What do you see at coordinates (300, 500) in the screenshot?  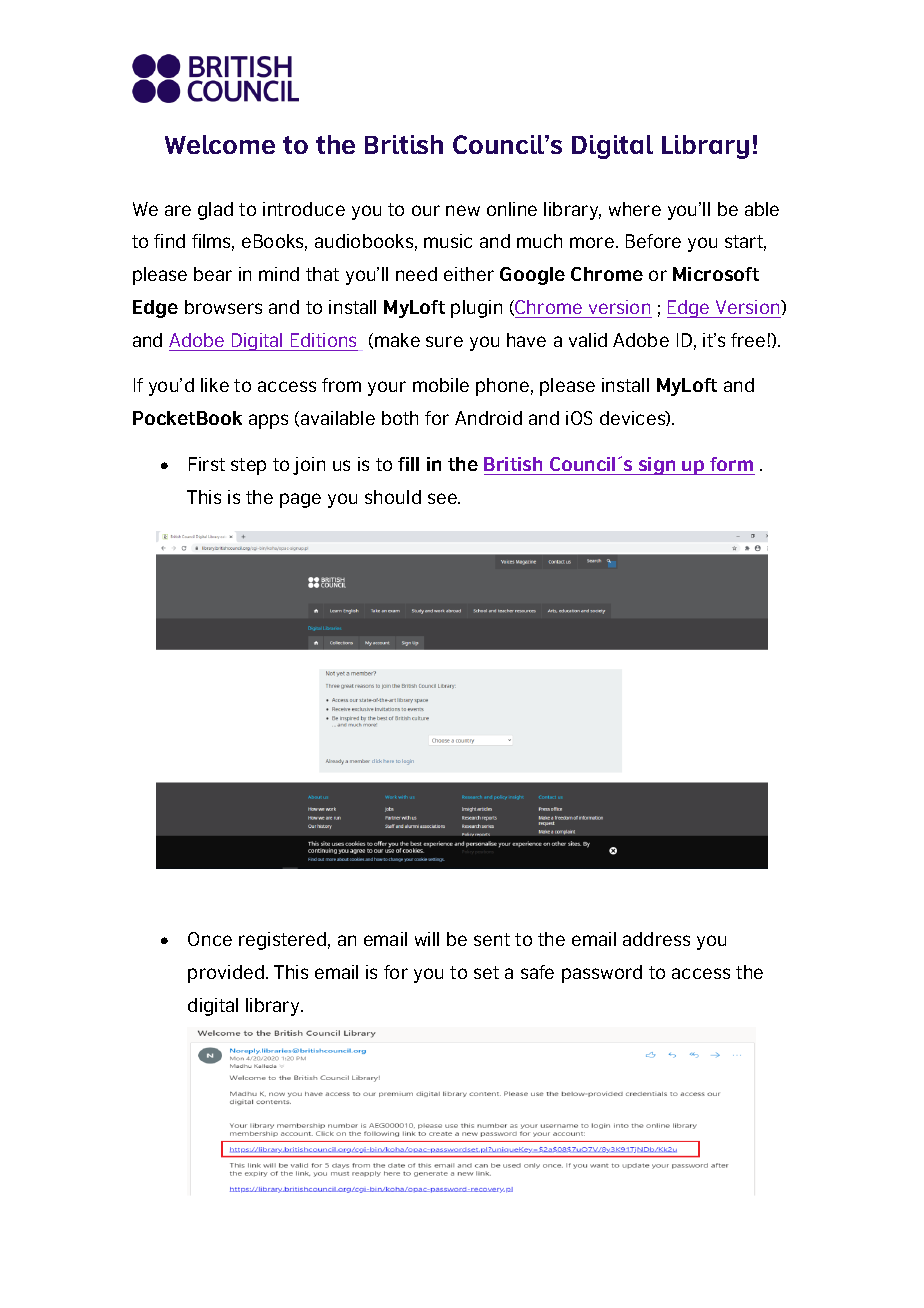 I see `page` at bounding box center [300, 500].
